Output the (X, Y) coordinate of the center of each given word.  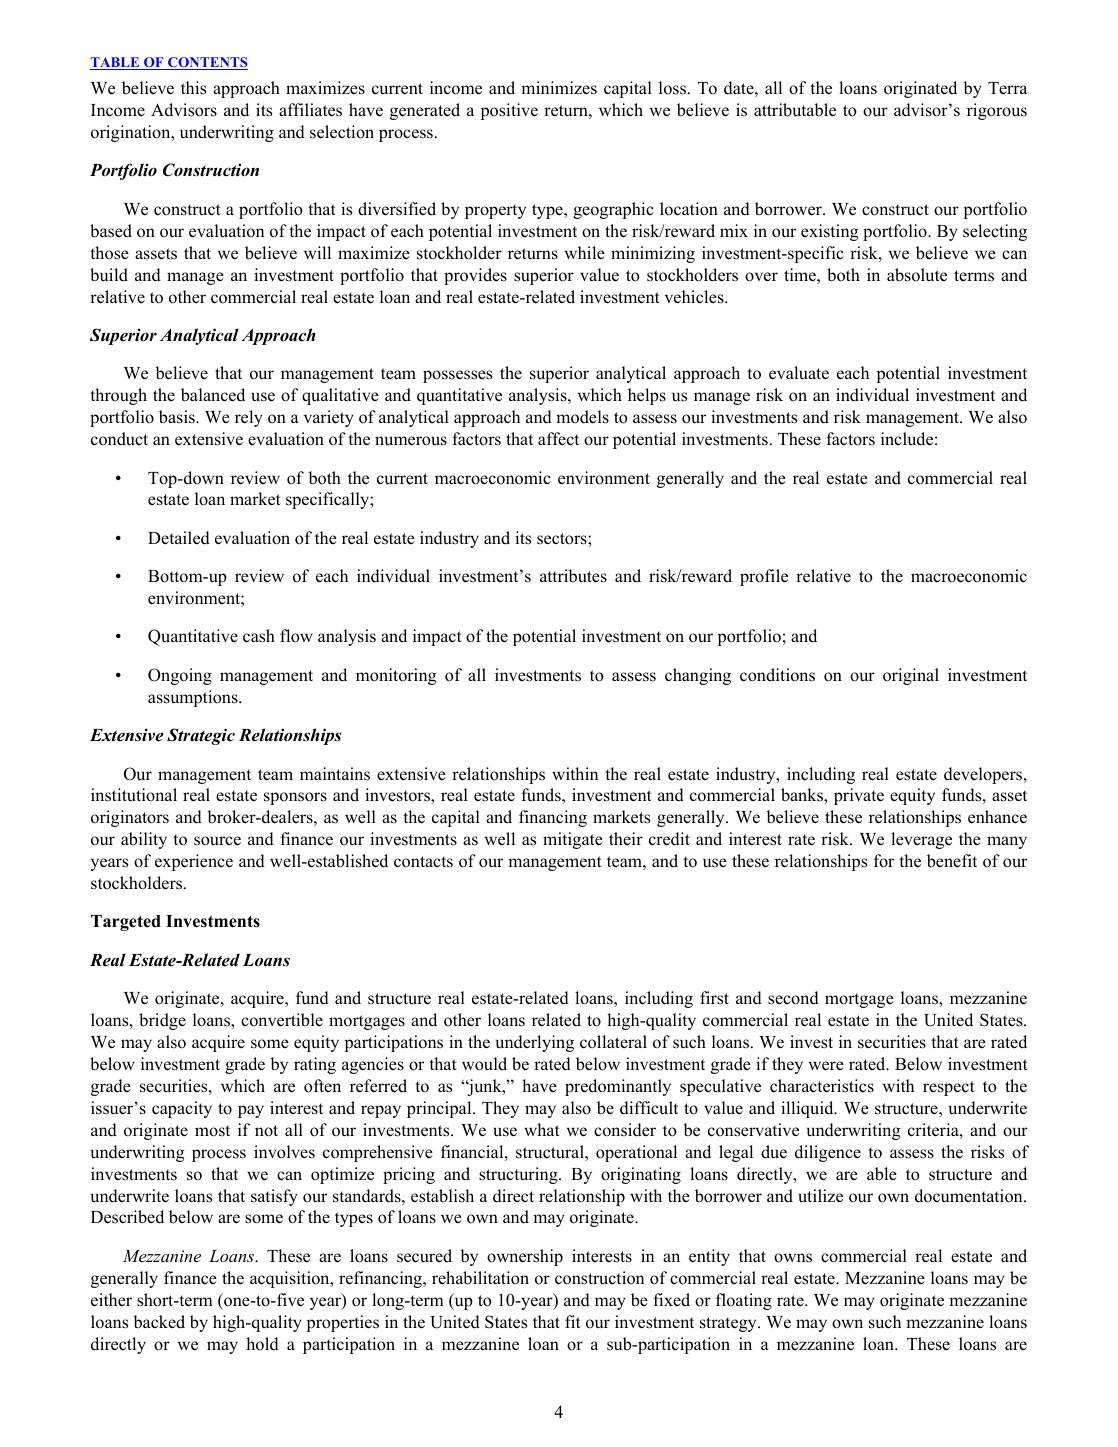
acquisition (291, 1279)
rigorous (997, 111)
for (884, 861)
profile (764, 577)
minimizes (559, 88)
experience (194, 862)
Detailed (179, 538)
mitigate (573, 840)
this (193, 88)
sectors (563, 539)
